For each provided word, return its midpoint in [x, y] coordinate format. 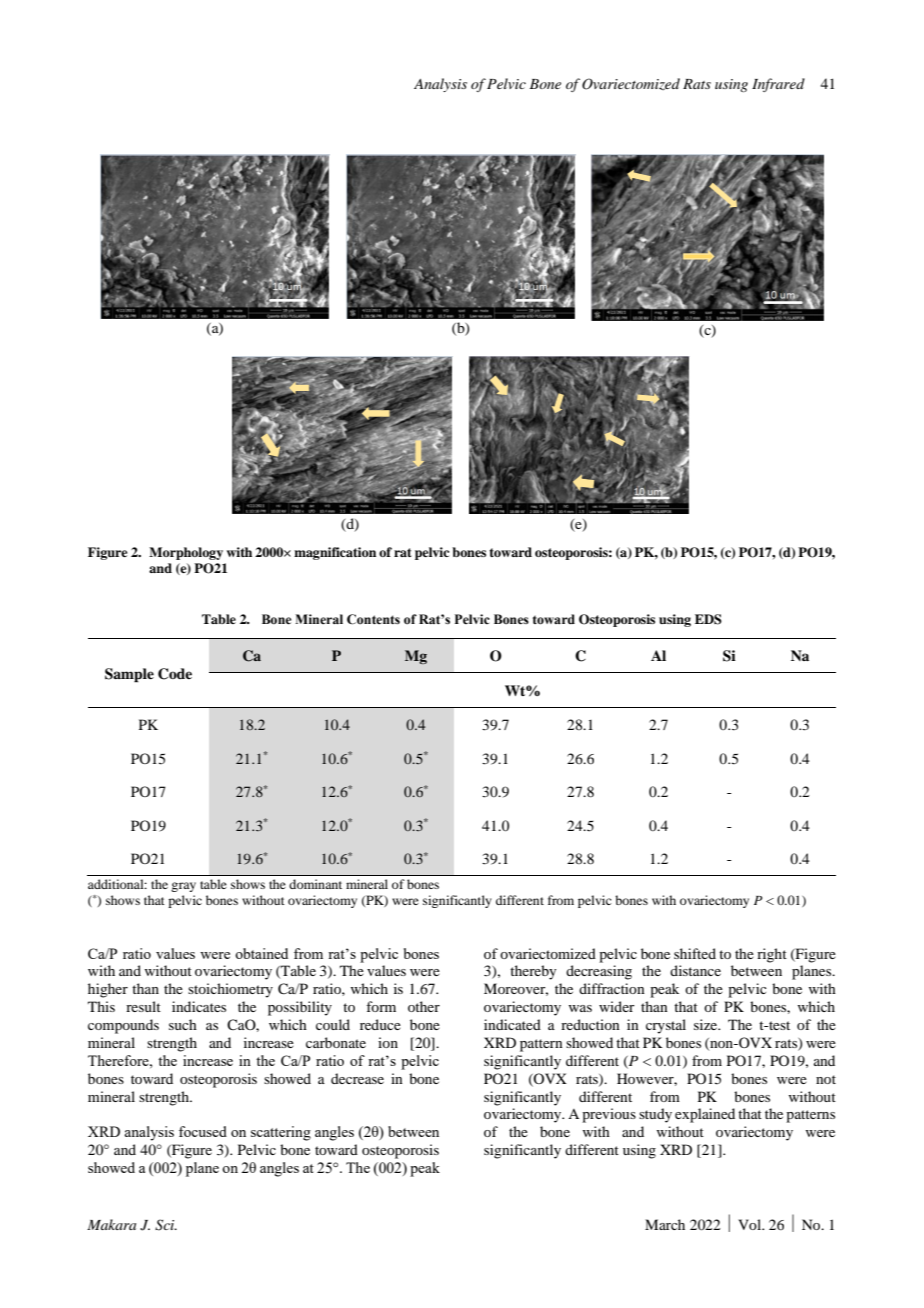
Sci [166, 1225]
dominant [315, 884]
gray [183, 887]
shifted [695, 953]
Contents [373, 619]
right [772, 955]
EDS [708, 619]
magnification [335, 553]
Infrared [778, 85]
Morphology [186, 553]
